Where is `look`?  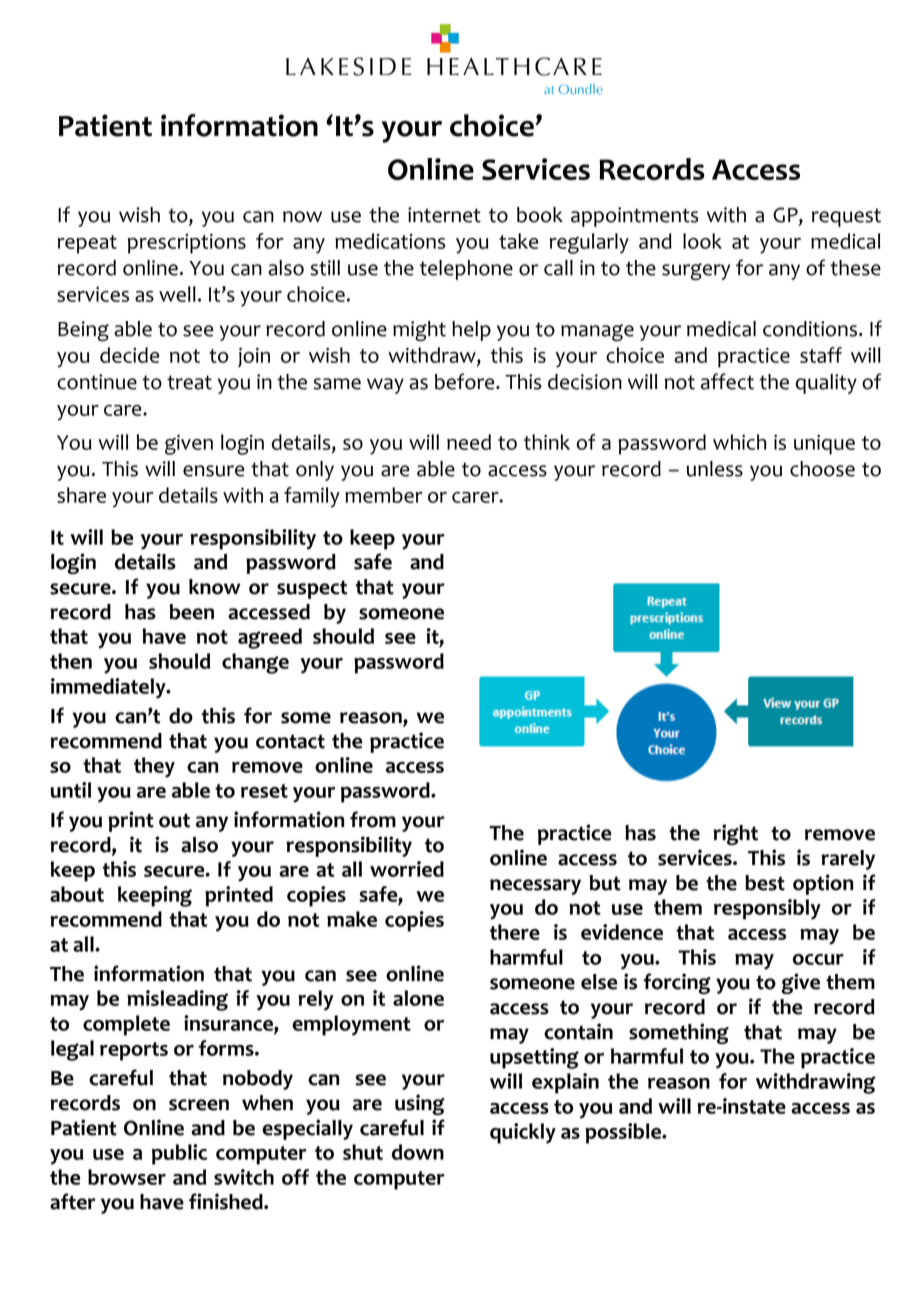 look is located at coordinates (702, 241).
